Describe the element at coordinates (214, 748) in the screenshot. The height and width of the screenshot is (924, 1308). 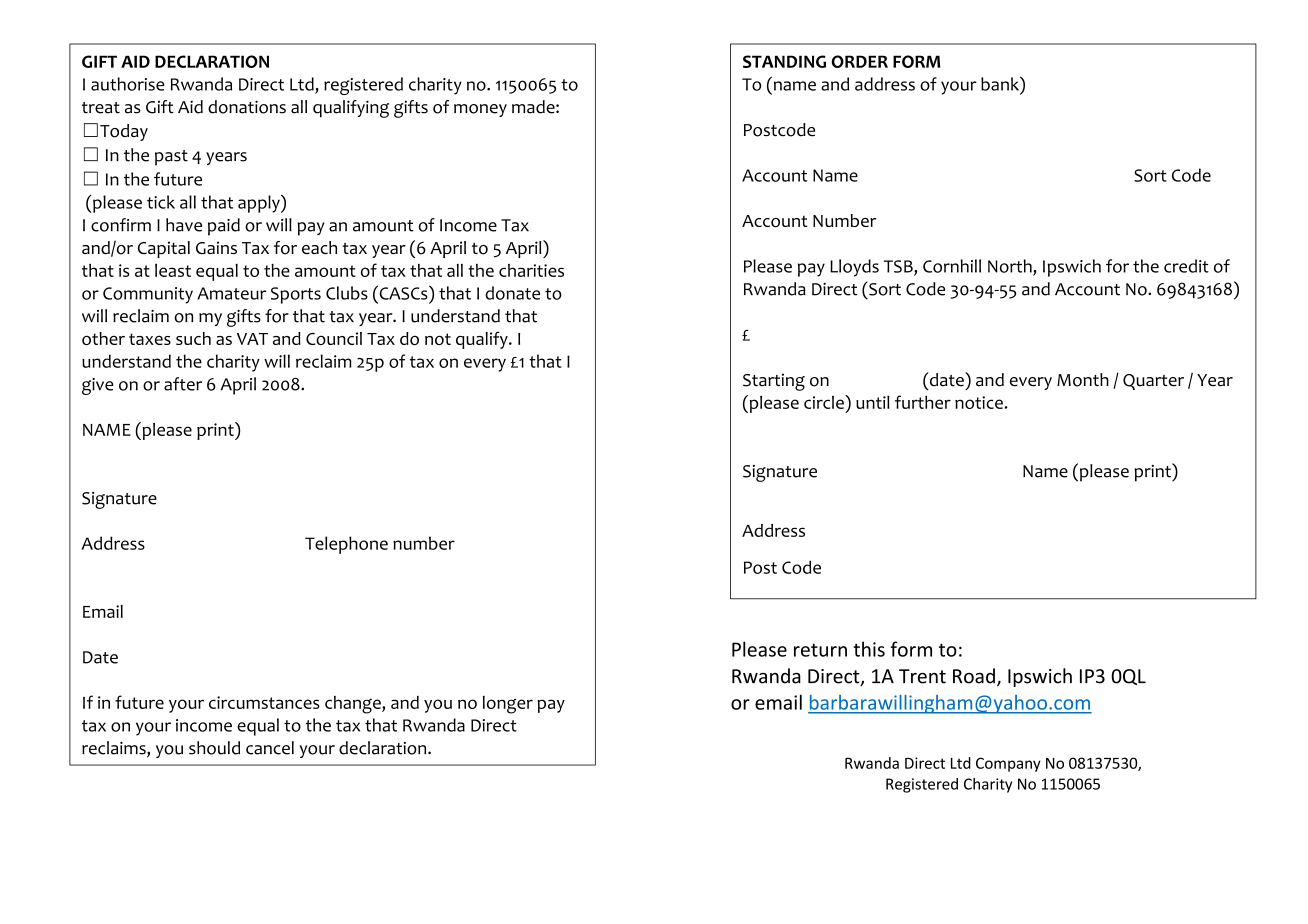
I see `should` at that location.
